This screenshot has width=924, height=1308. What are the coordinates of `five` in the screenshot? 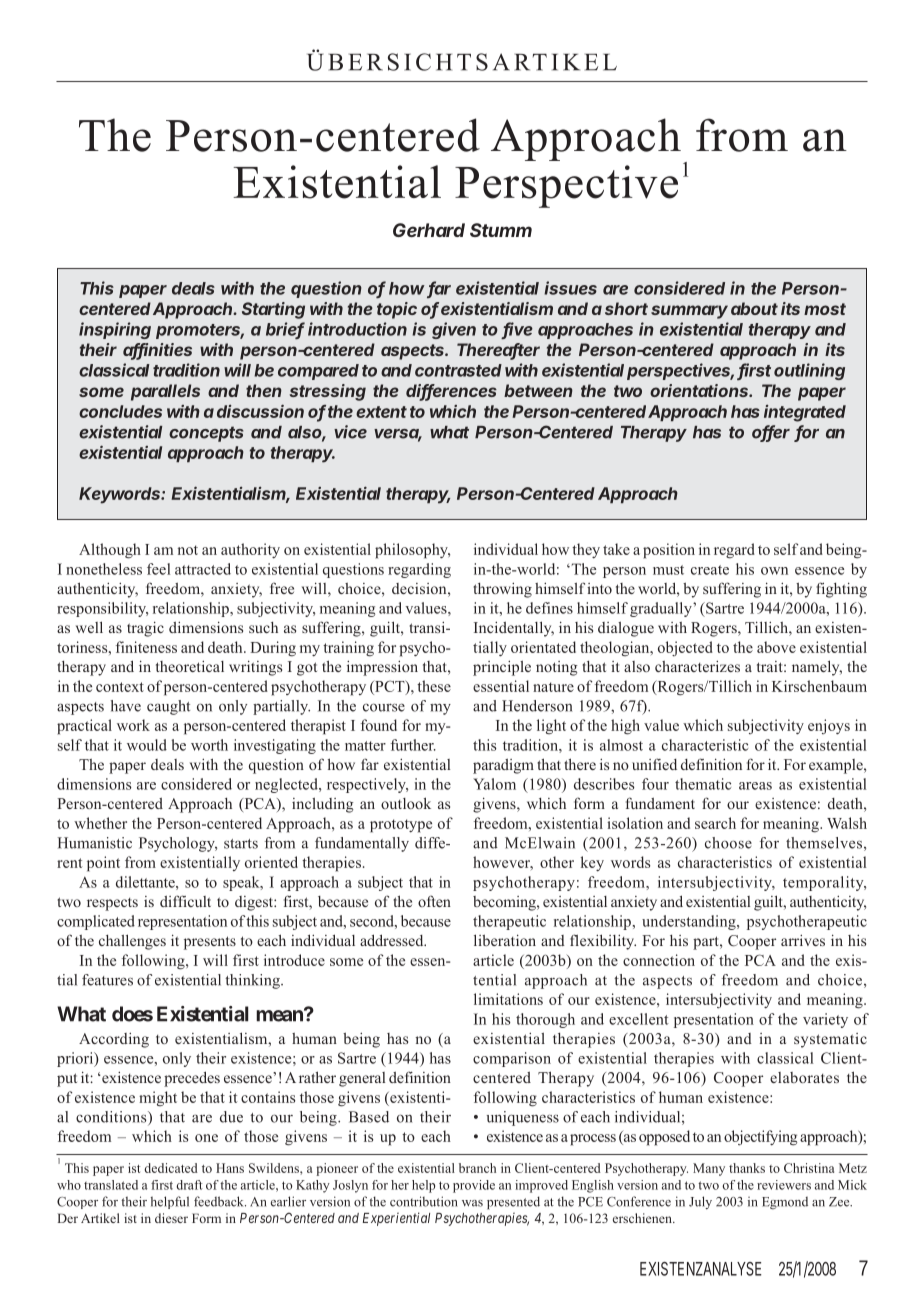 It's located at (517, 330).
